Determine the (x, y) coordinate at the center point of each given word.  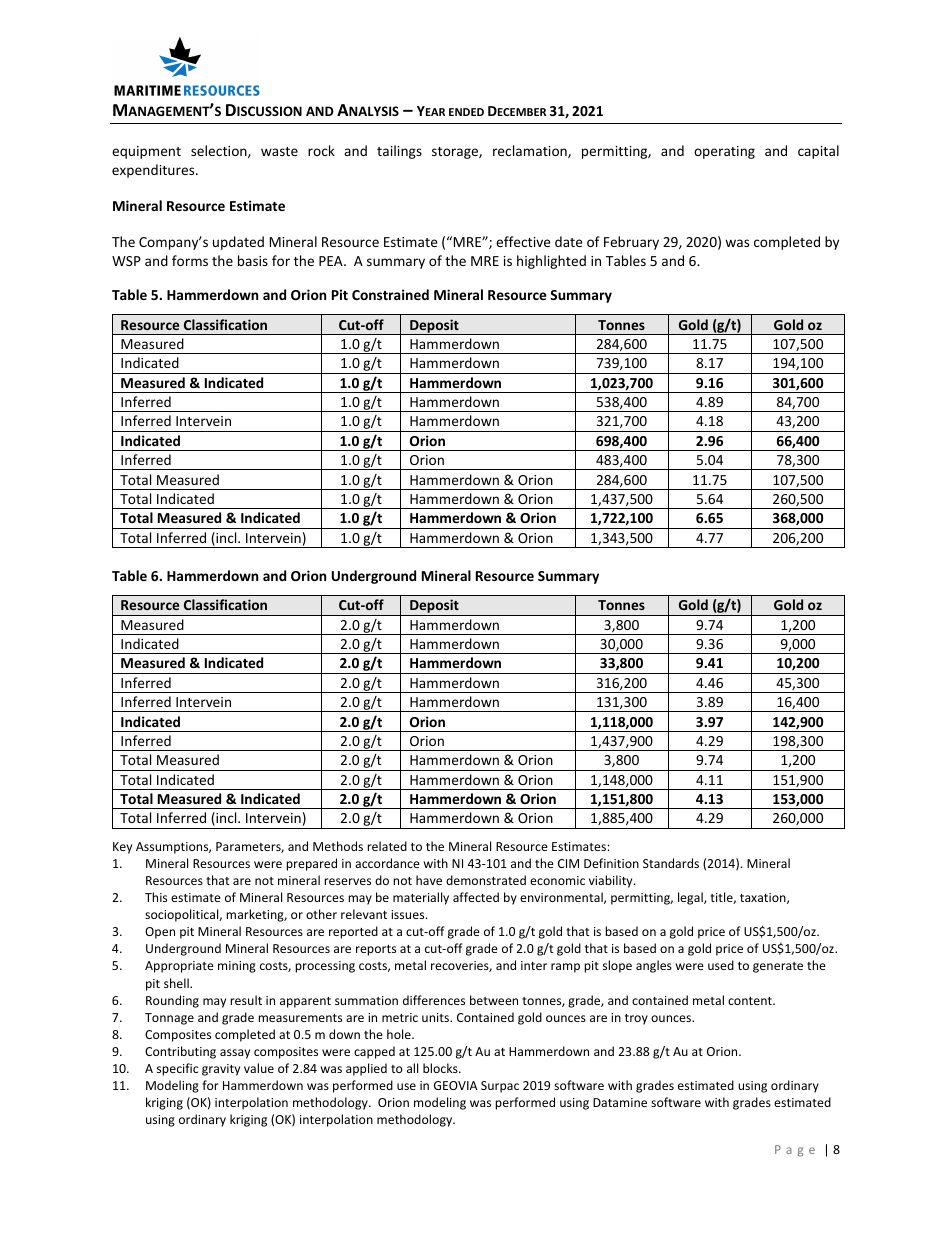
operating (724, 152)
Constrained (390, 294)
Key (122, 848)
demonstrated (486, 880)
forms (190, 260)
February (631, 243)
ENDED (466, 112)
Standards (671, 863)
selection (220, 151)
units (436, 1017)
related (387, 846)
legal (691, 898)
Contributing (180, 1052)
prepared (311, 864)
